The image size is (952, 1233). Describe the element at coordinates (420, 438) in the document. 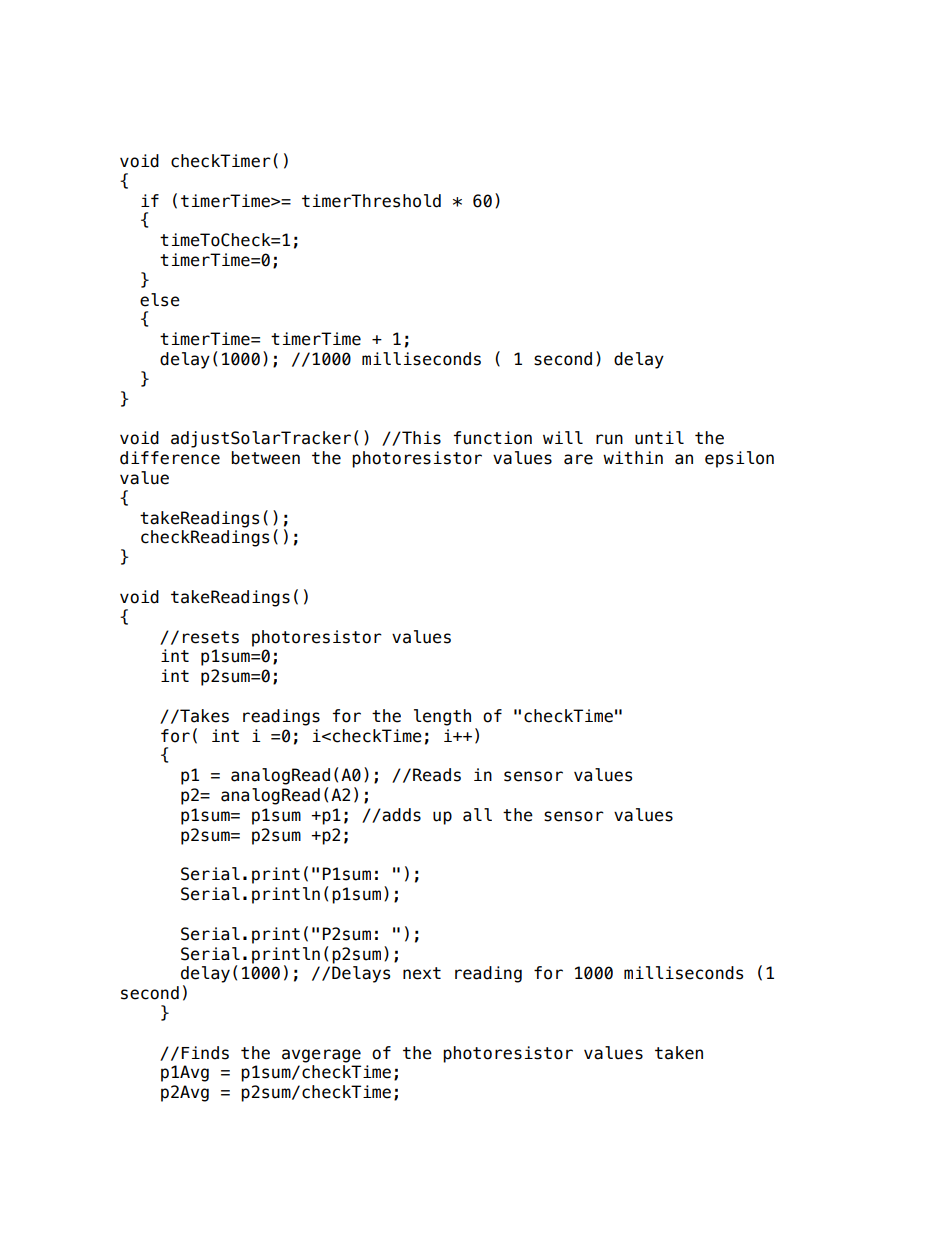

I see `This` at that location.
